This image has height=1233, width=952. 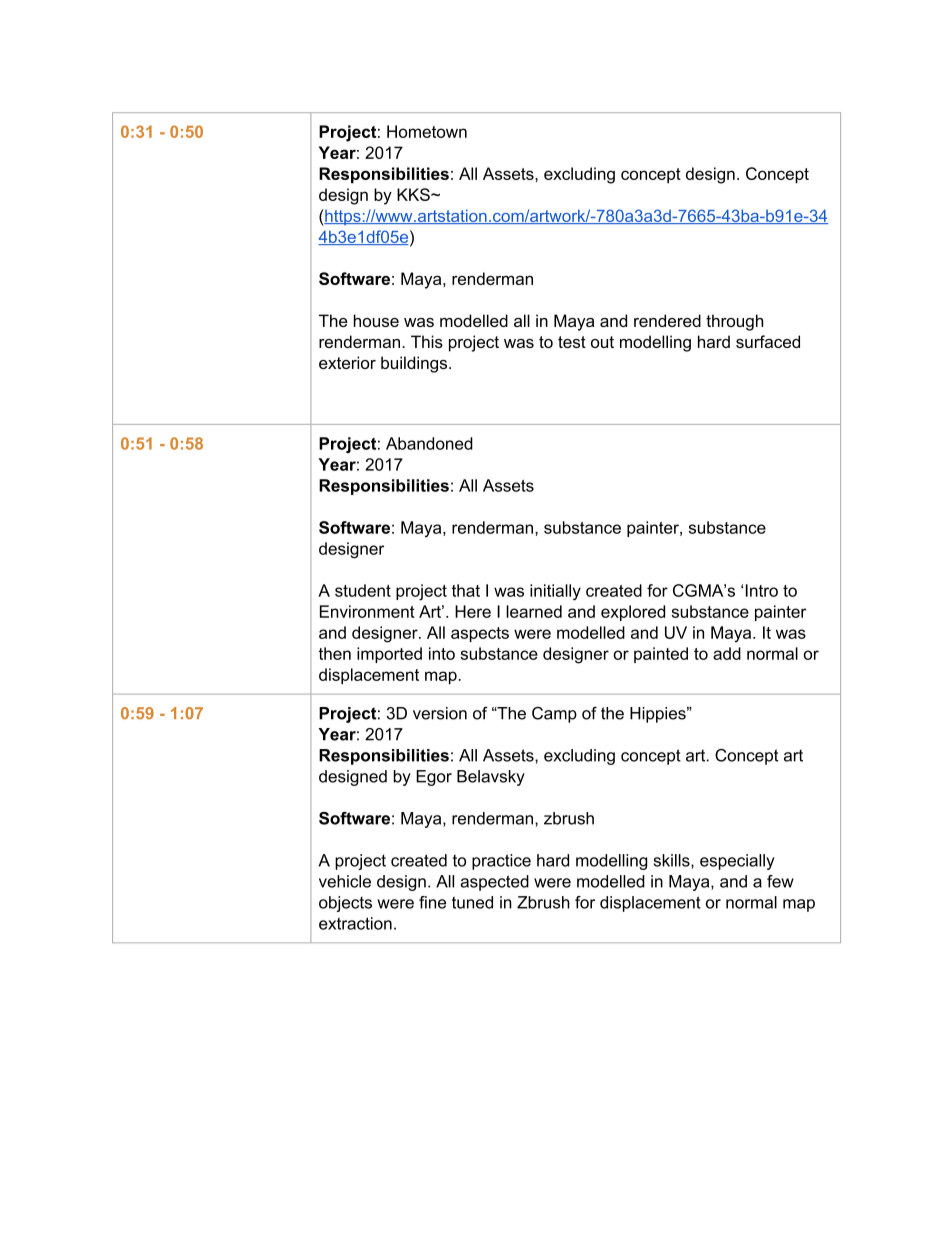 What do you see at coordinates (429, 443) in the image?
I see `Abandoned` at bounding box center [429, 443].
